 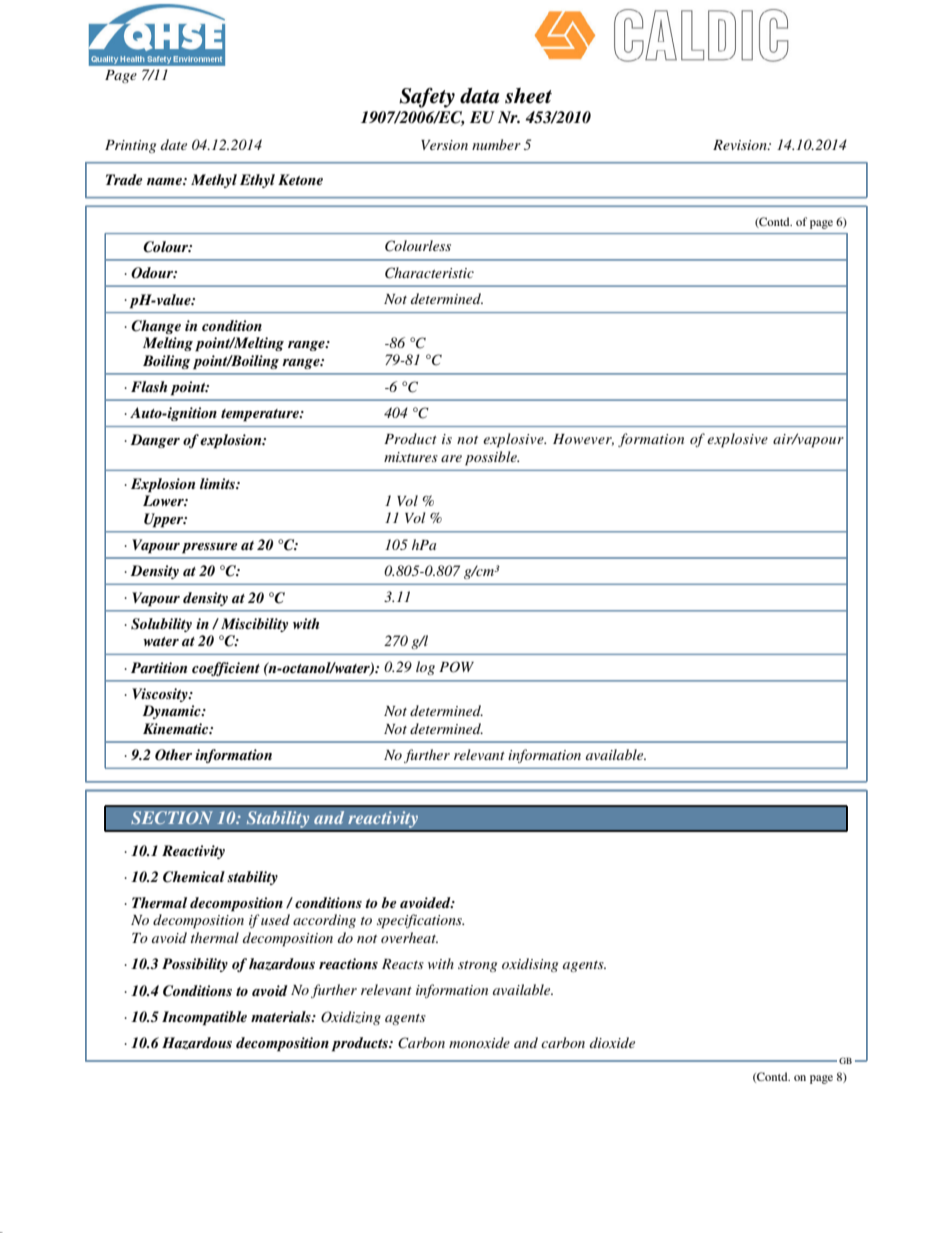 I want to click on Dynamic, so click(x=172, y=712).
